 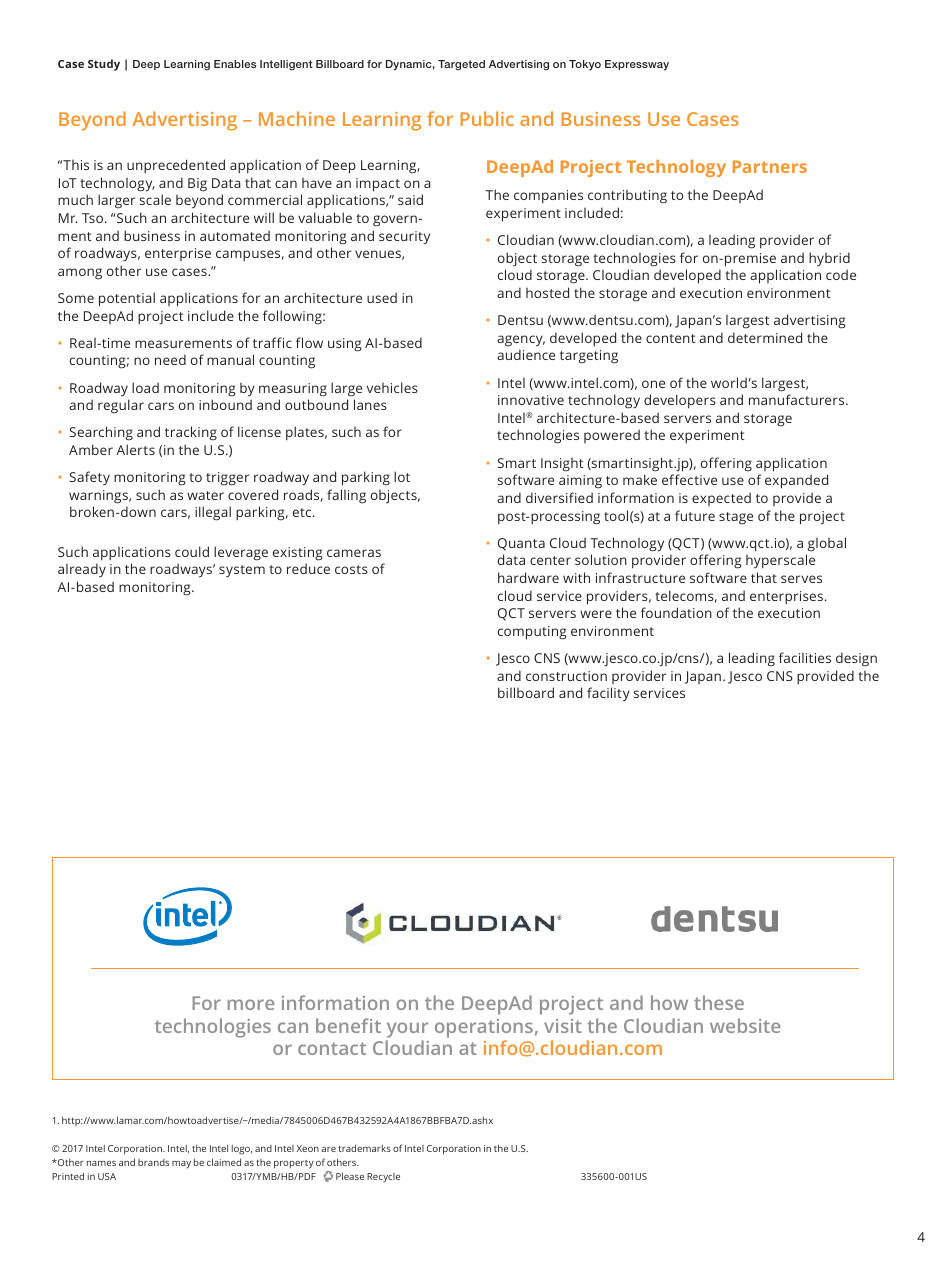 I want to click on Alerts, so click(x=135, y=449).
